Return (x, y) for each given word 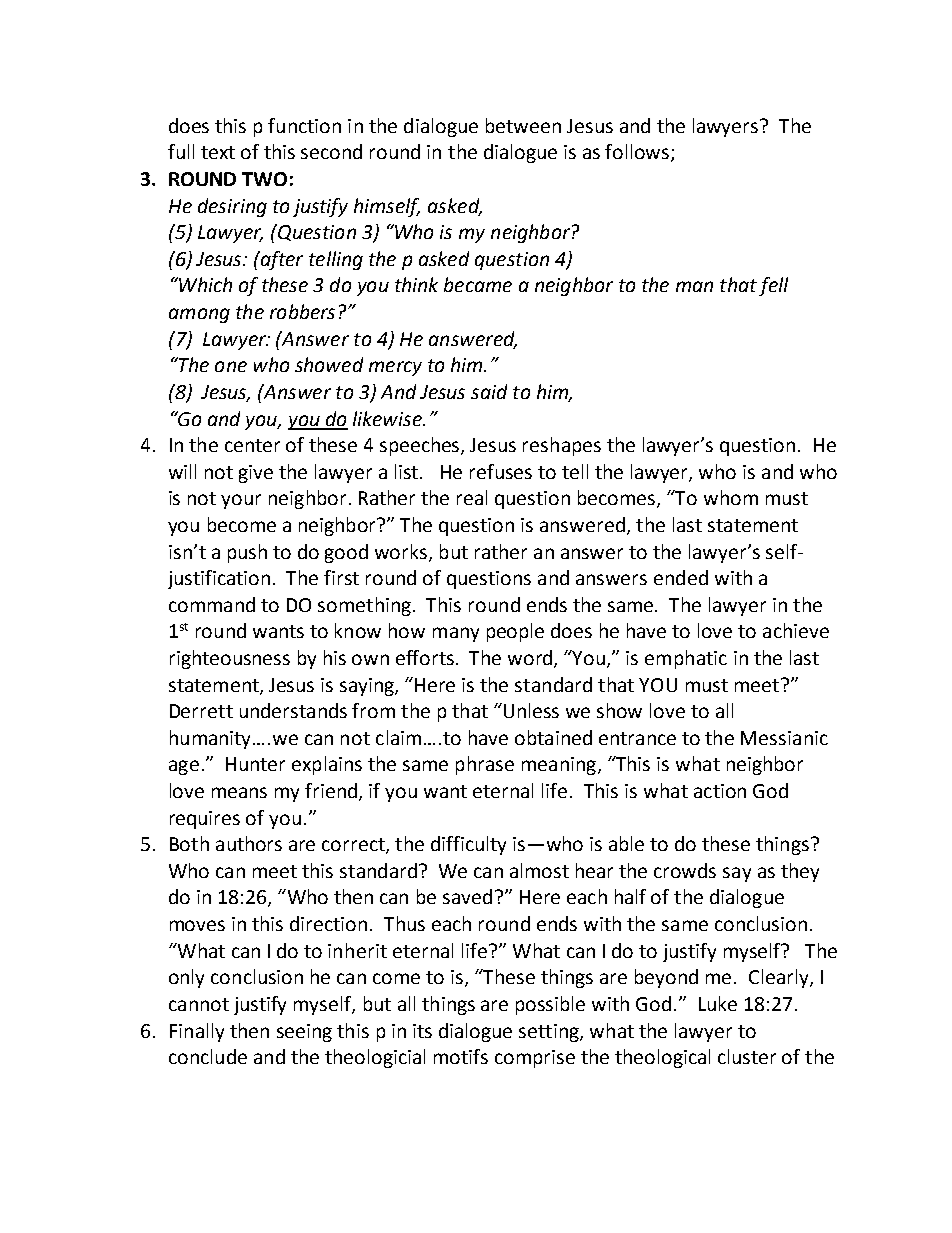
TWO (264, 179)
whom (731, 497)
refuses (501, 471)
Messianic (784, 738)
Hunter (255, 764)
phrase (485, 765)
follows (638, 153)
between (523, 125)
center (252, 445)
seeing (304, 1033)
